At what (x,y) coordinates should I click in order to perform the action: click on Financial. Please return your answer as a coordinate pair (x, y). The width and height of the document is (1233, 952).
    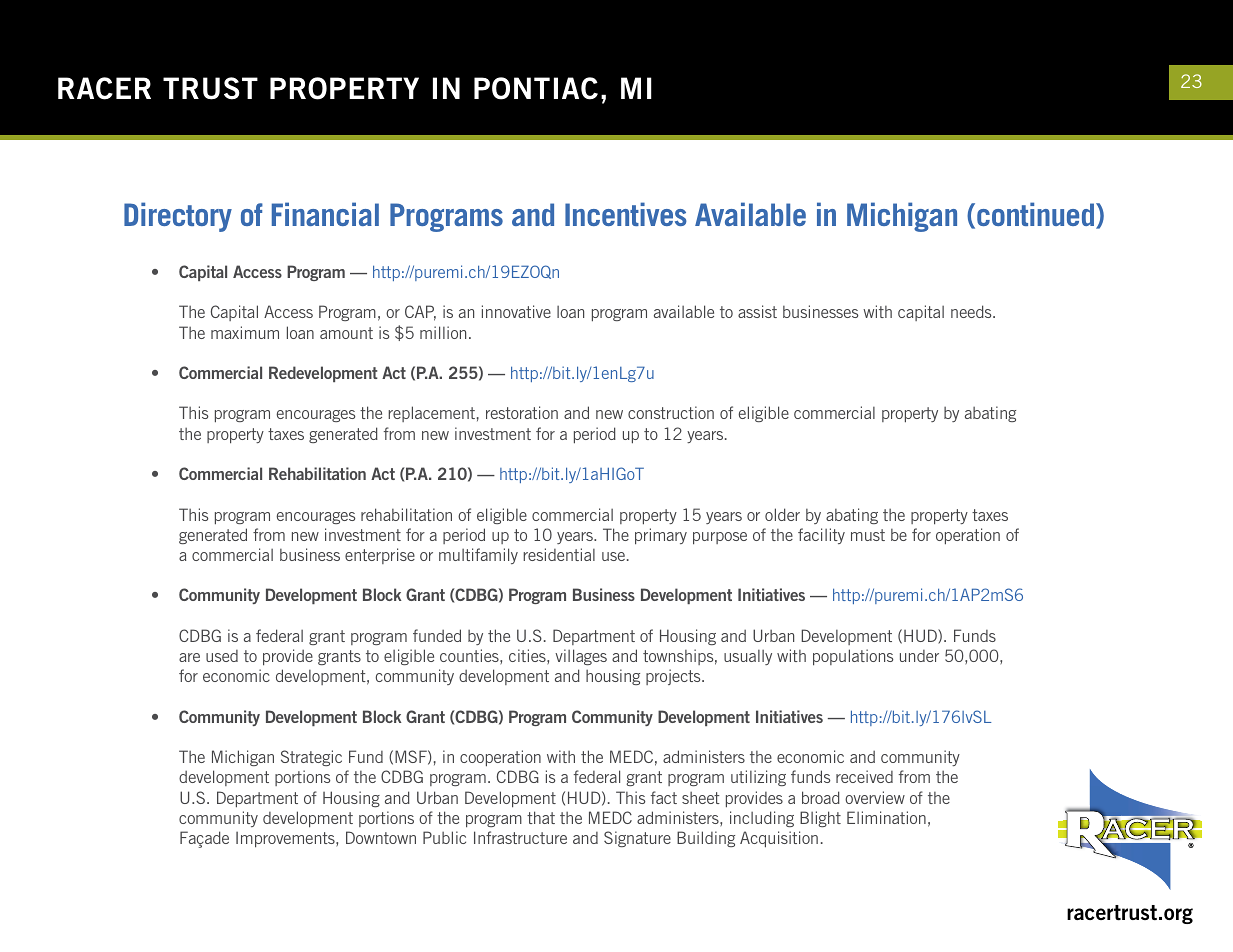
    Looking at the image, I should click on (325, 214).
